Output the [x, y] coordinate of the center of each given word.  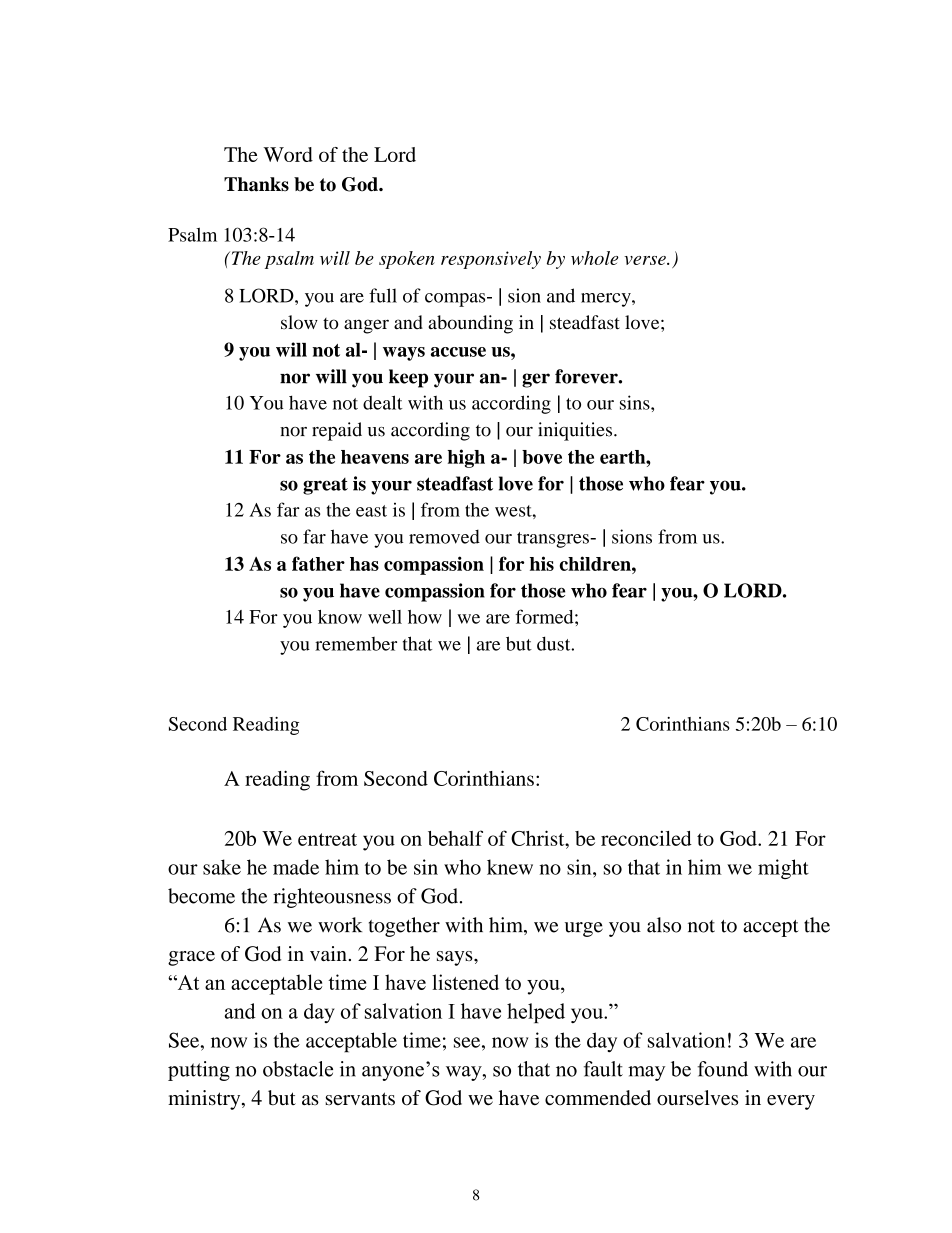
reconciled [646, 838]
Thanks [256, 184]
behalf [455, 838]
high [466, 458]
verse [646, 260]
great [325, 486]
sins [636, 402]
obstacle [298, 1069]
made [296, 867]
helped [536, 1013]
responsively [491, 260]
